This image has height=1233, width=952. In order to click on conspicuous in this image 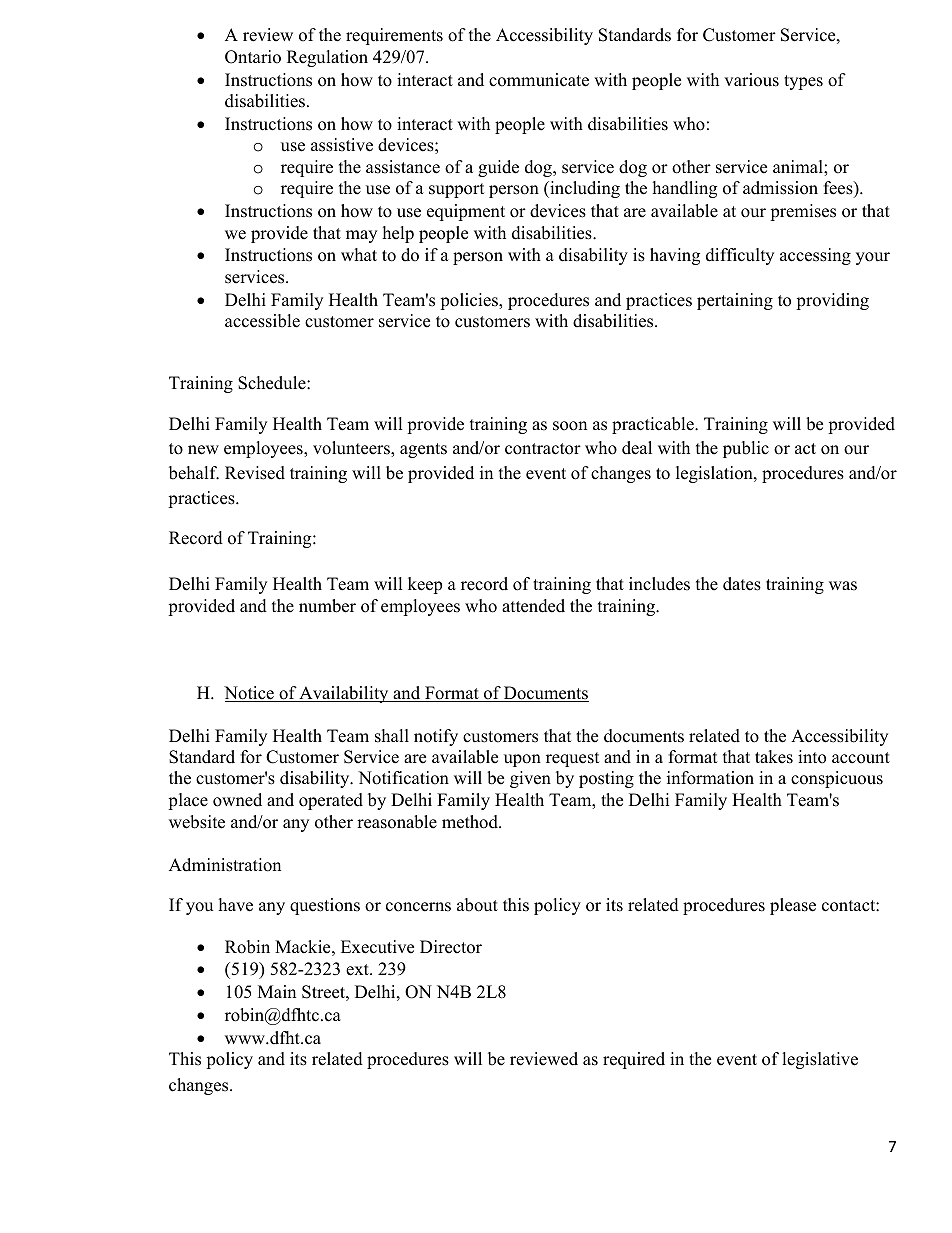, I will do `click(837, 779)`.
